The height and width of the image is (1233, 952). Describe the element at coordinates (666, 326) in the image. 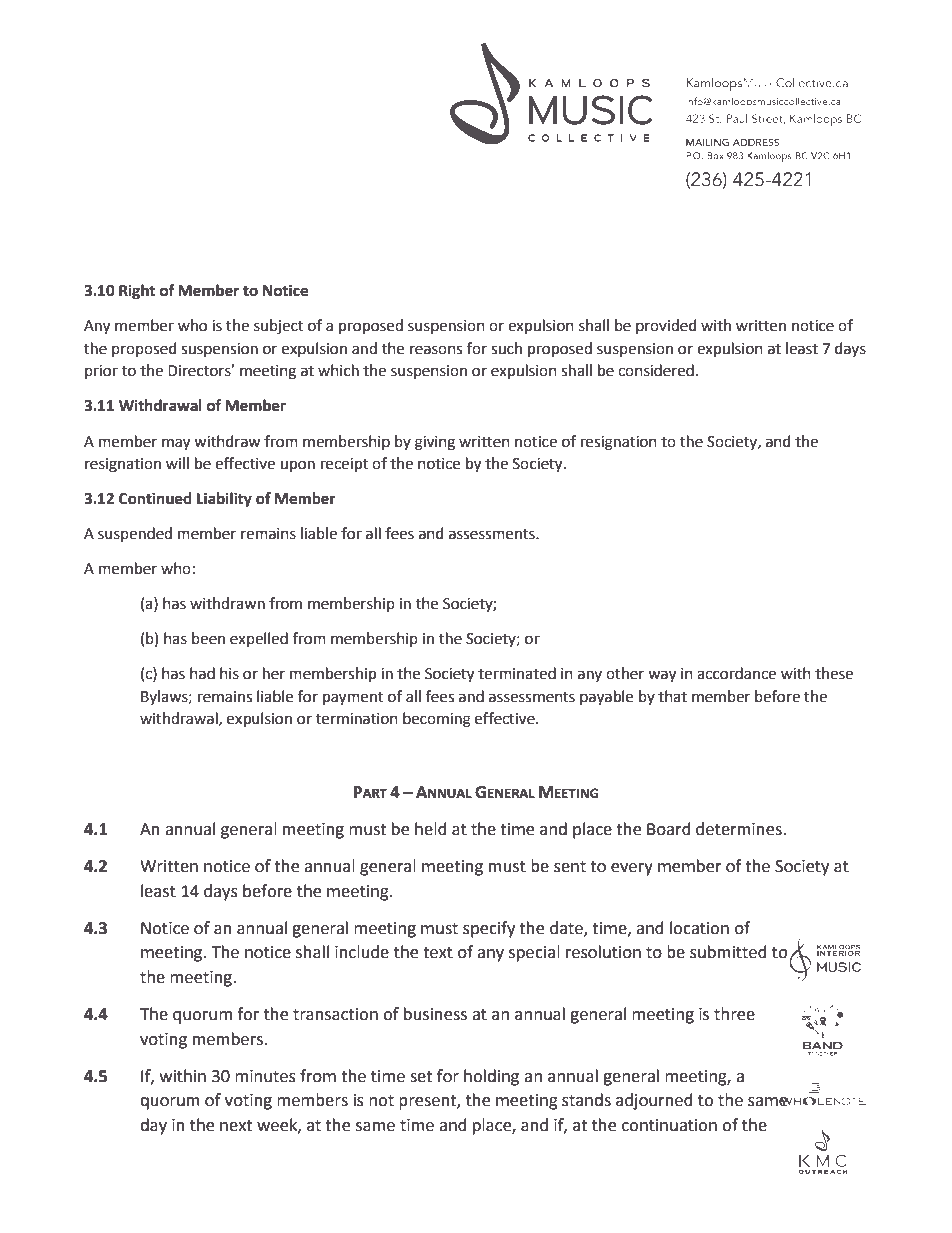

I see `provided` at that location.
